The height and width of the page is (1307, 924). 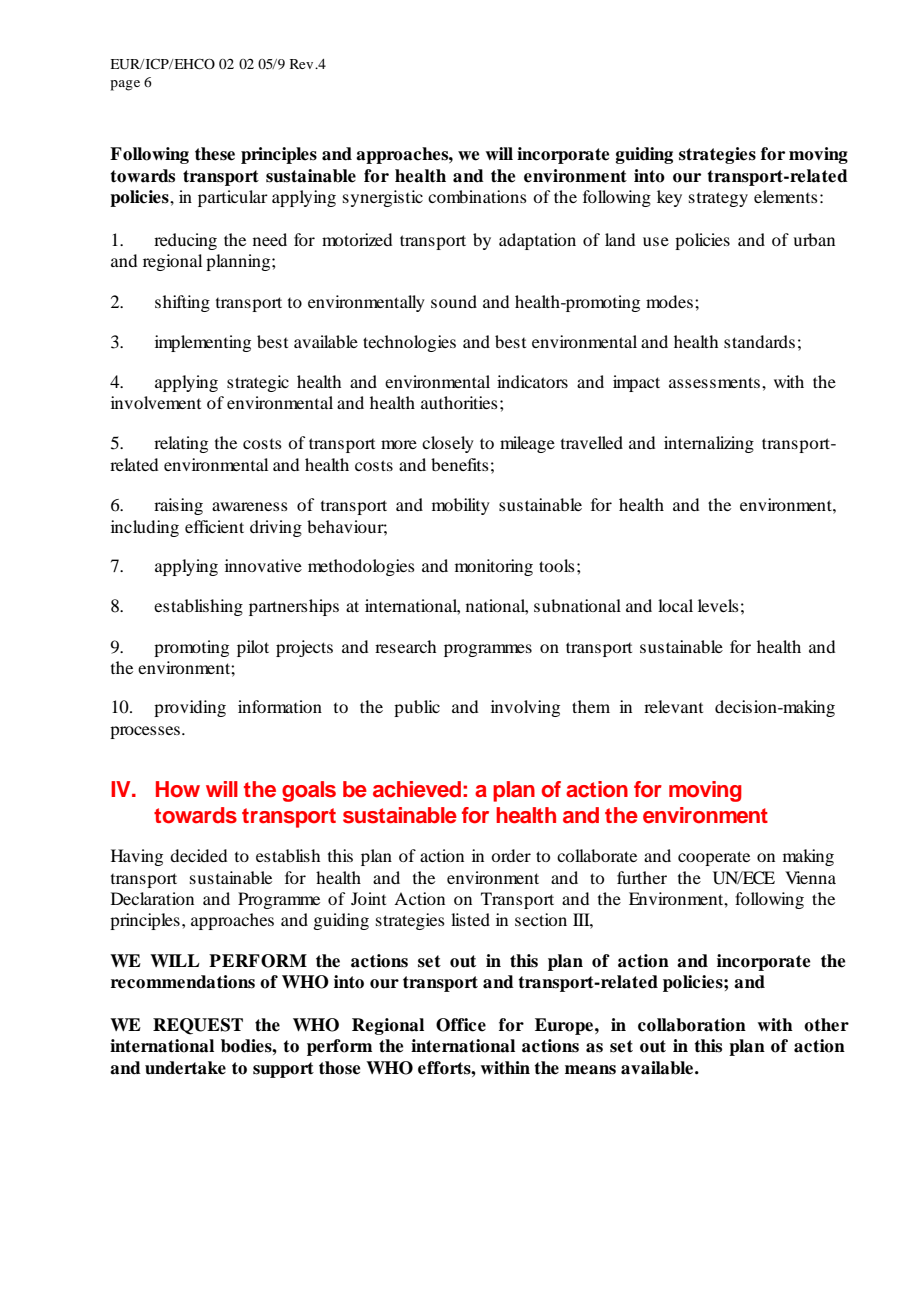 What do you see at coordinates (198, 1026) in the page?
I see `REQUEST` at bounding box center [198, 1026].
